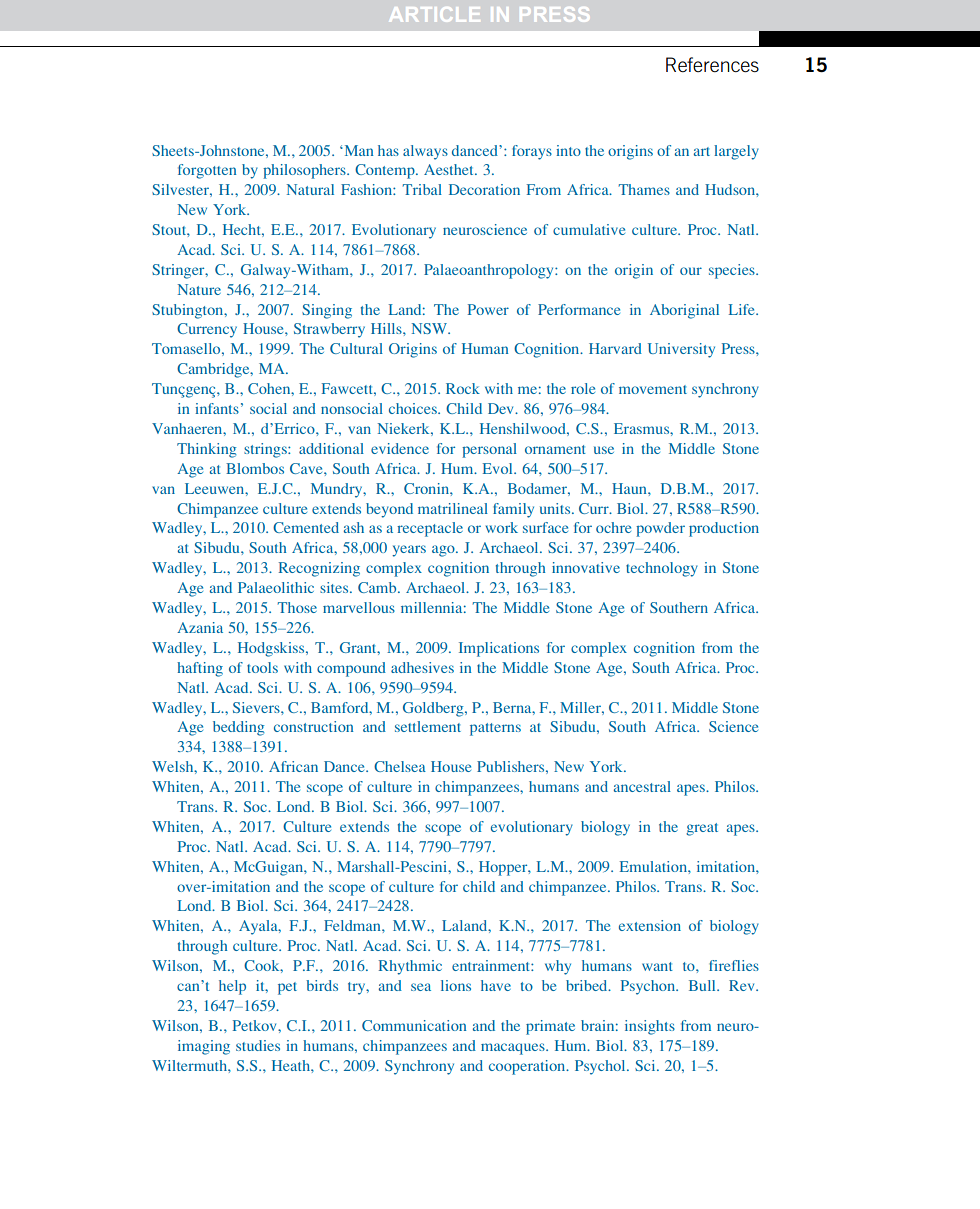 This screenshot has width=980, height=1209. I want to click on References, so click(712, 64).
